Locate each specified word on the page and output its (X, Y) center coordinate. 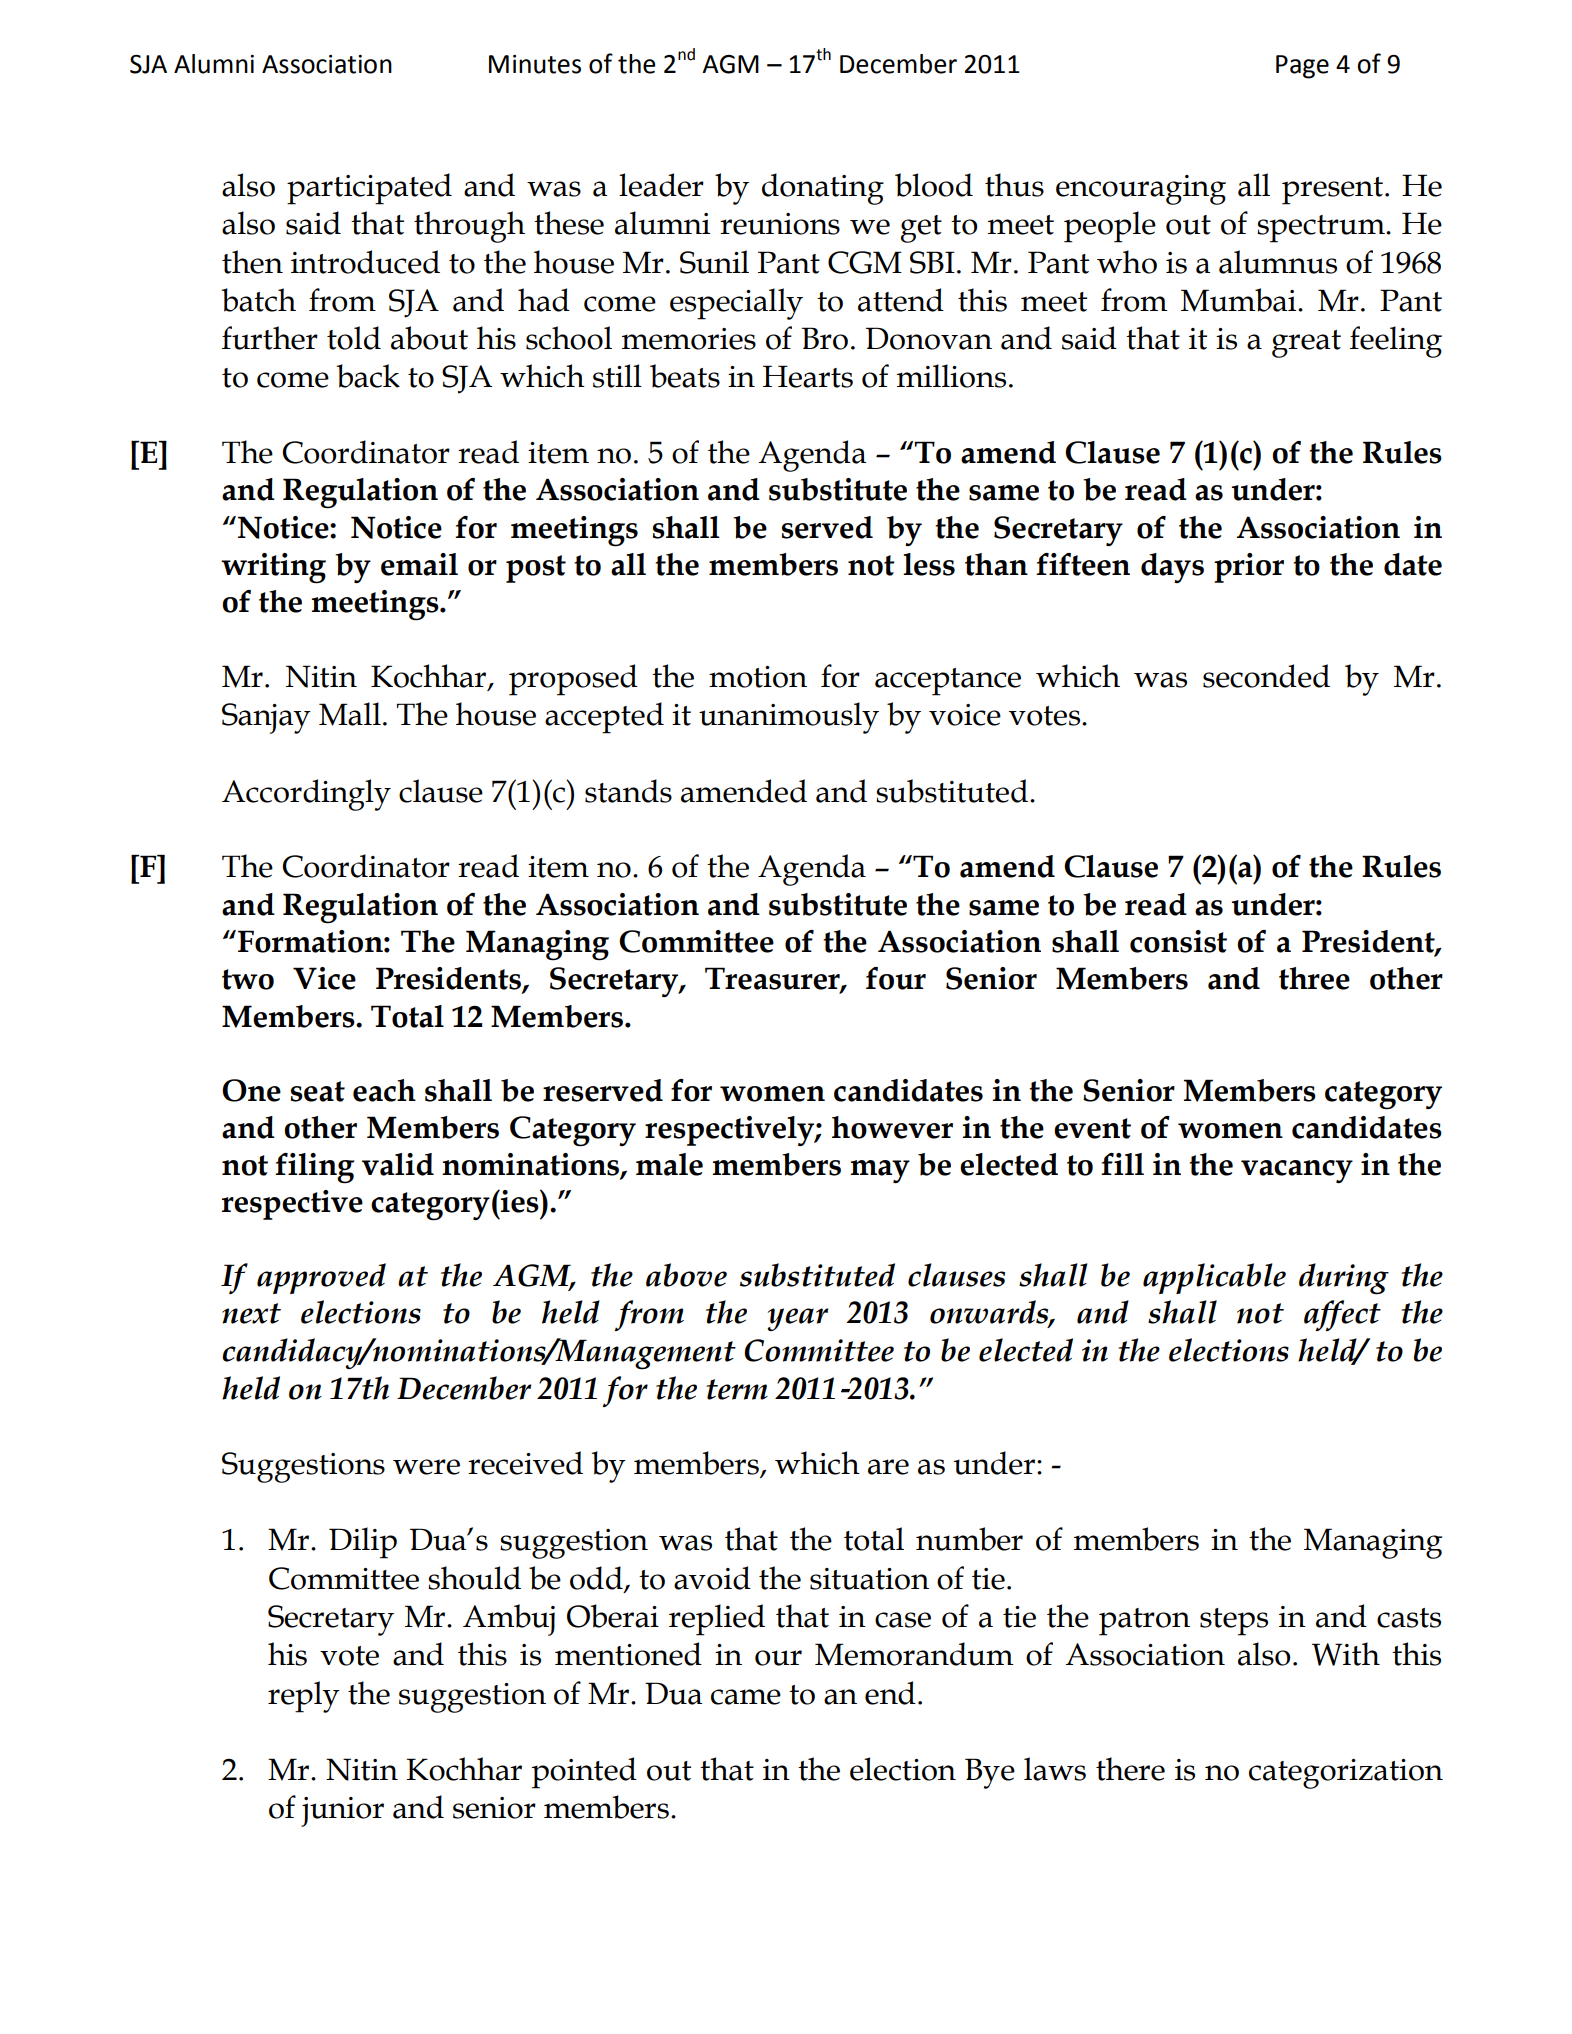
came (746, 1697)
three (1314, 978)
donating (823, 189)
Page (1302, 67)
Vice (324, 978)
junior (342, 1812)
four (896, 978)
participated (369, 189)
